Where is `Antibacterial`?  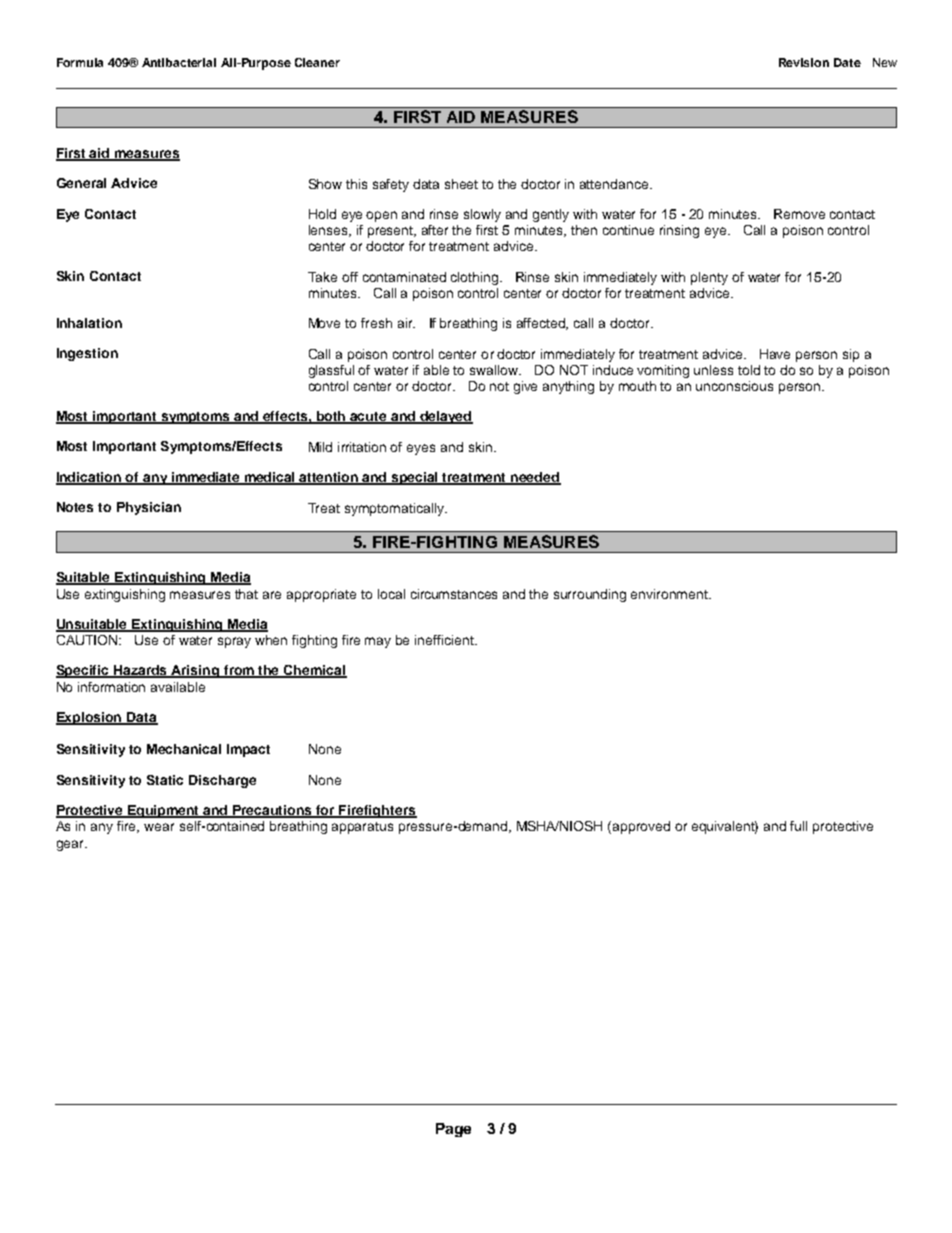 Antibacterial is located at coordinates (179, 62).
